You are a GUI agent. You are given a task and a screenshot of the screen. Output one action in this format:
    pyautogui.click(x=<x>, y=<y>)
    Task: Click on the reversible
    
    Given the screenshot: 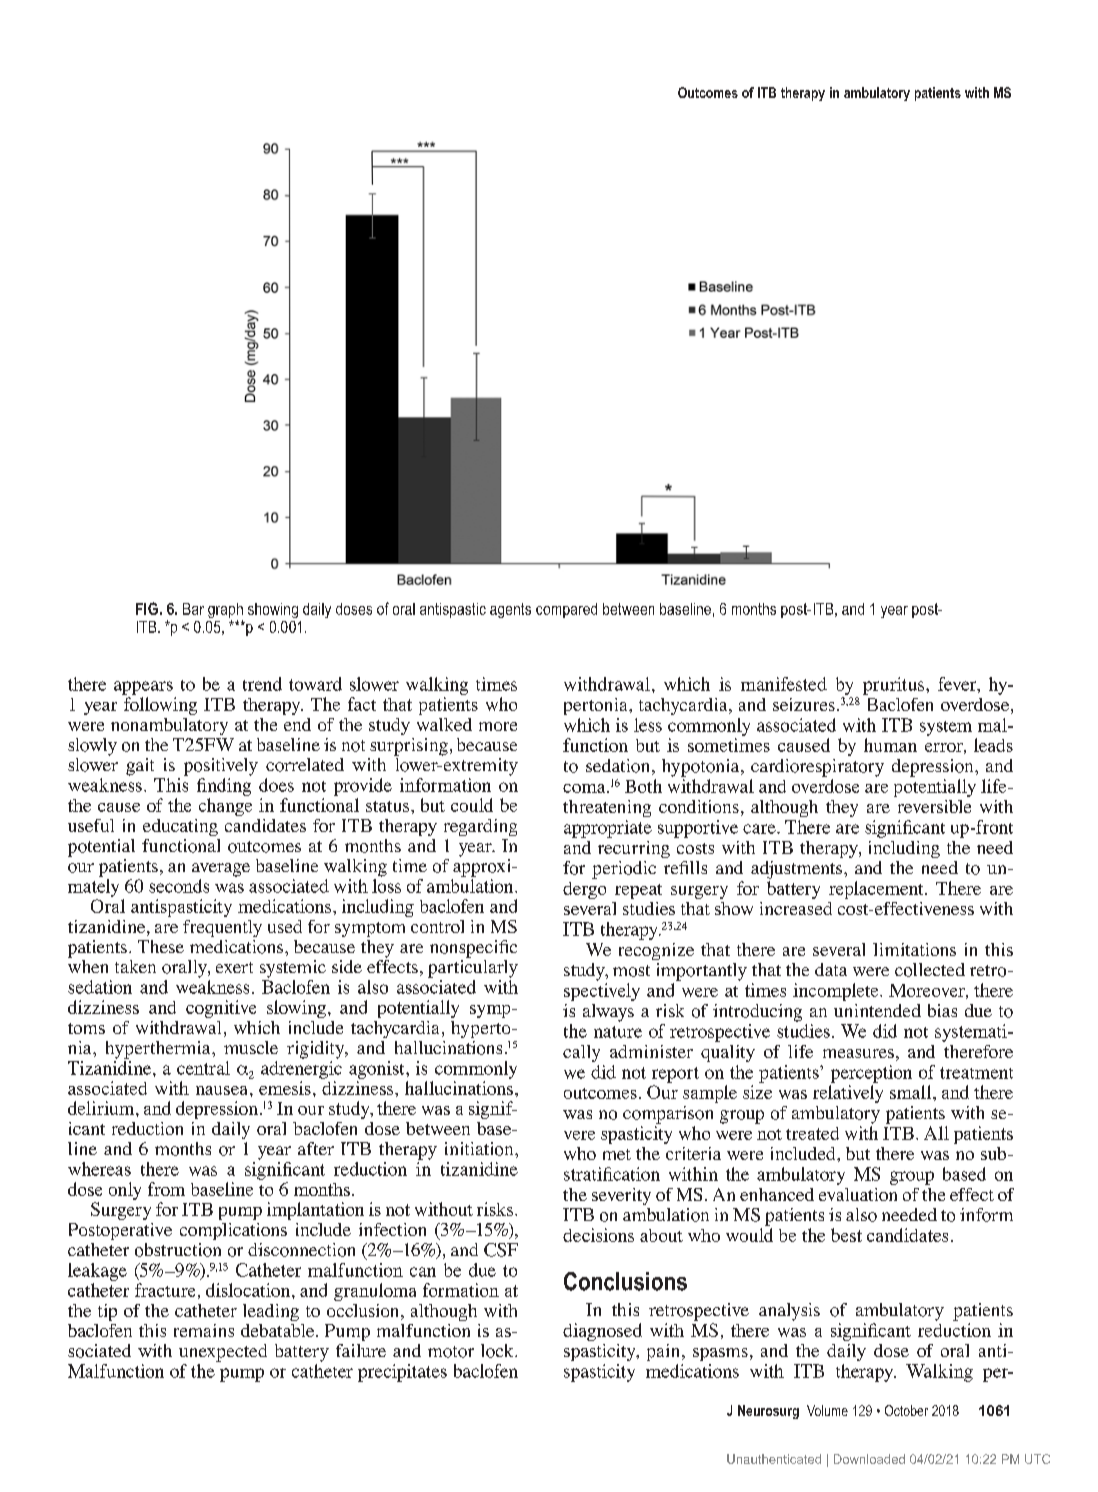 What is the action you would take?
    pyautogui.click(x=934, y=806)
